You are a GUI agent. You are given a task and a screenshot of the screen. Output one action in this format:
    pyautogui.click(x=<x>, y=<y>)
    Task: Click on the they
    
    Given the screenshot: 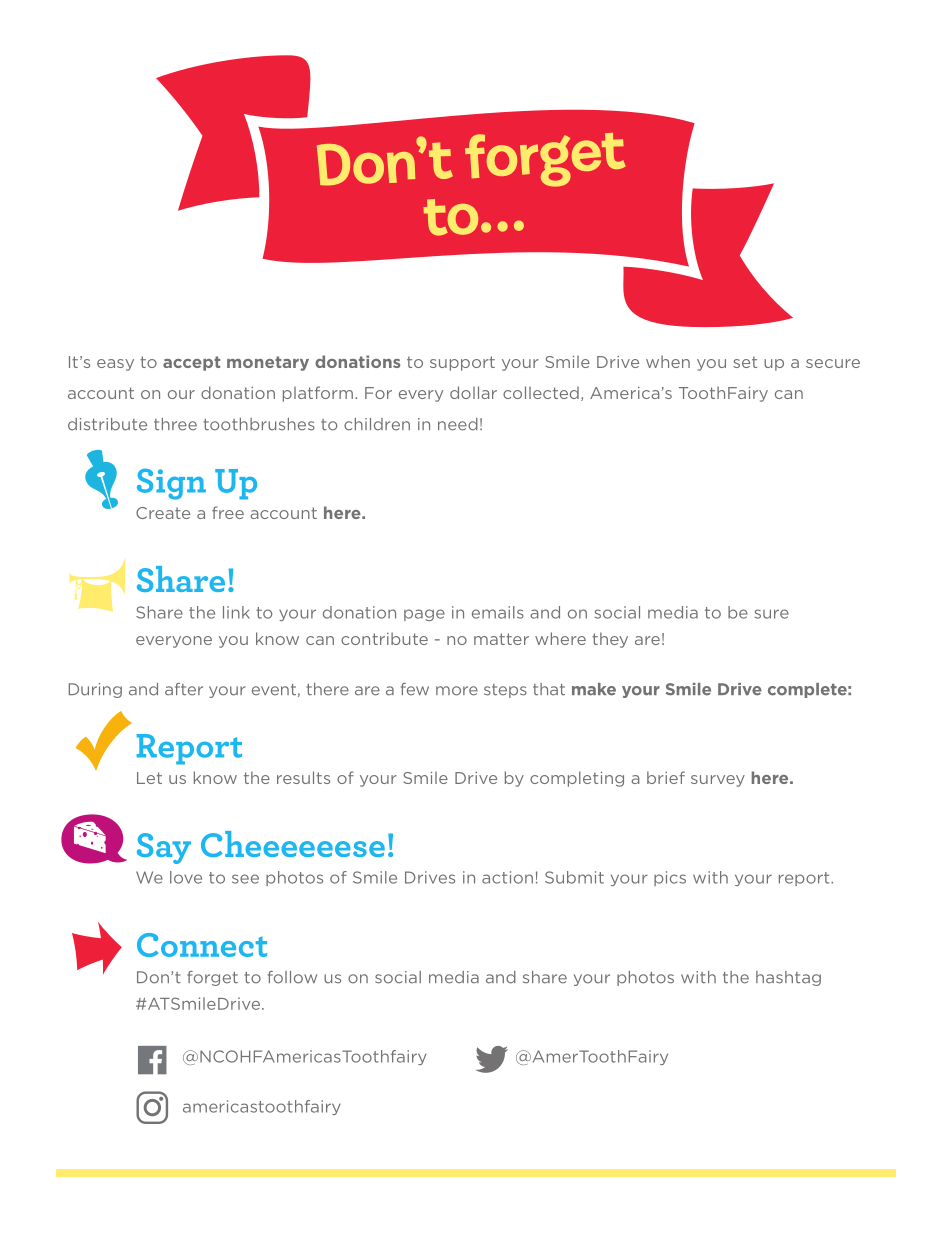 What is the action you would take?
    pyautogui.click(x=610, y=640)
